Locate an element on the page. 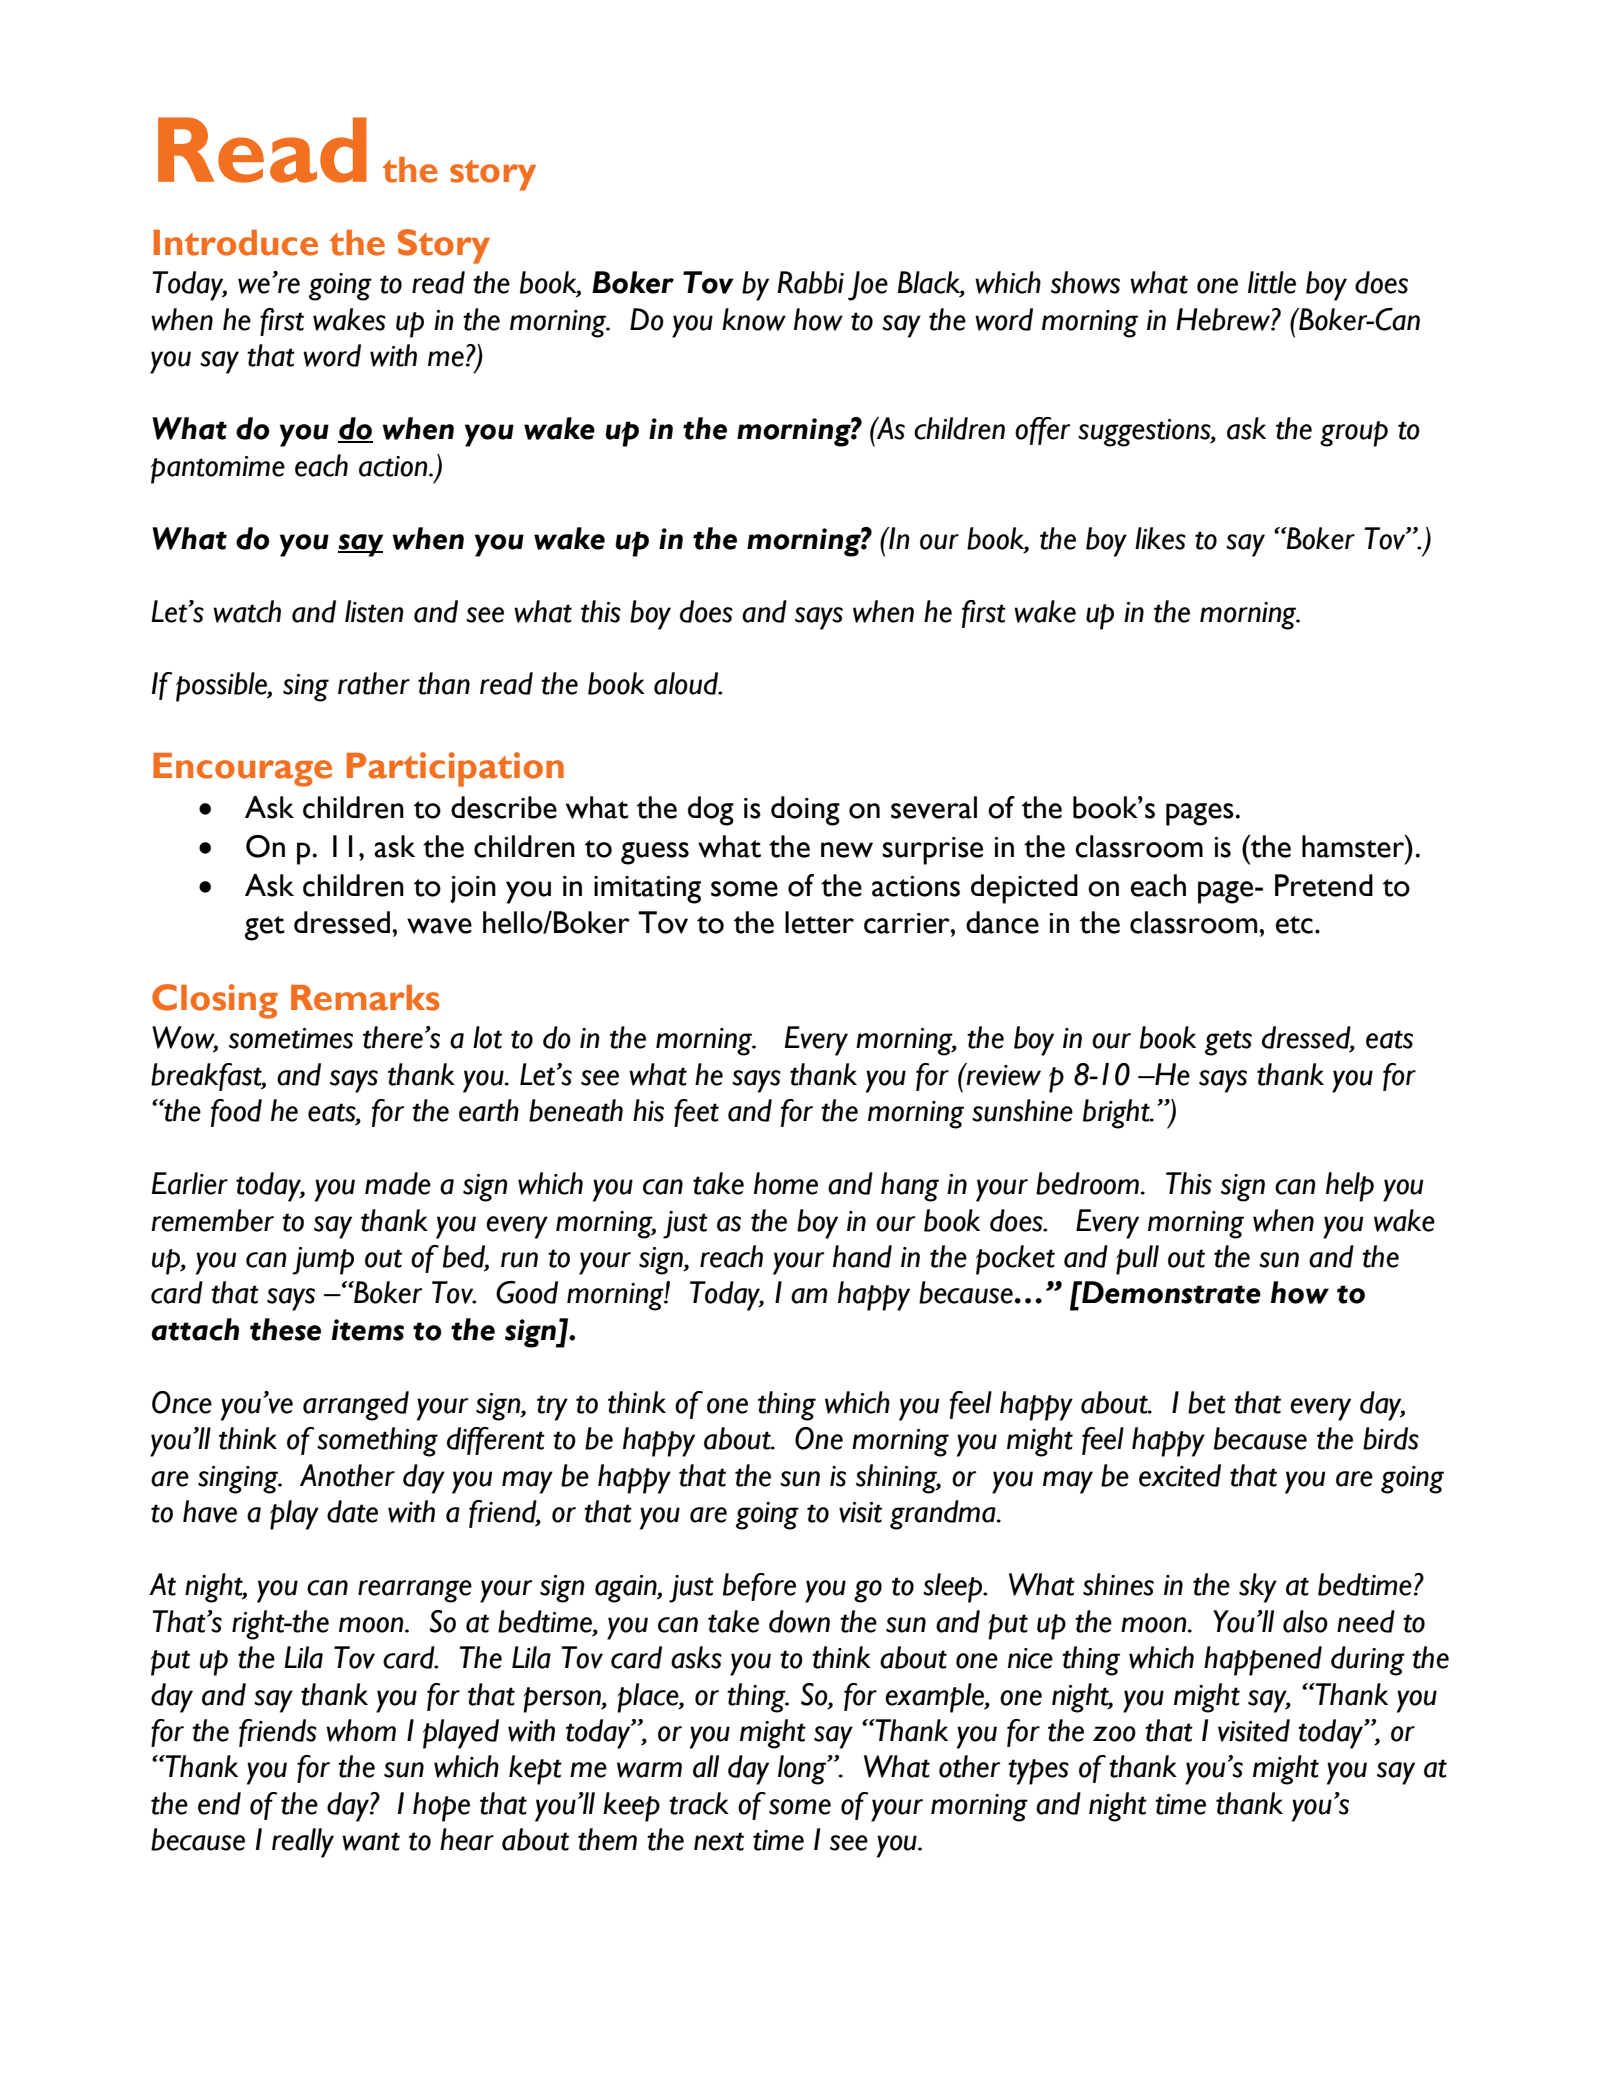 The image size is (1604, 2076). Introduce is located at coordinates (236, 243).
